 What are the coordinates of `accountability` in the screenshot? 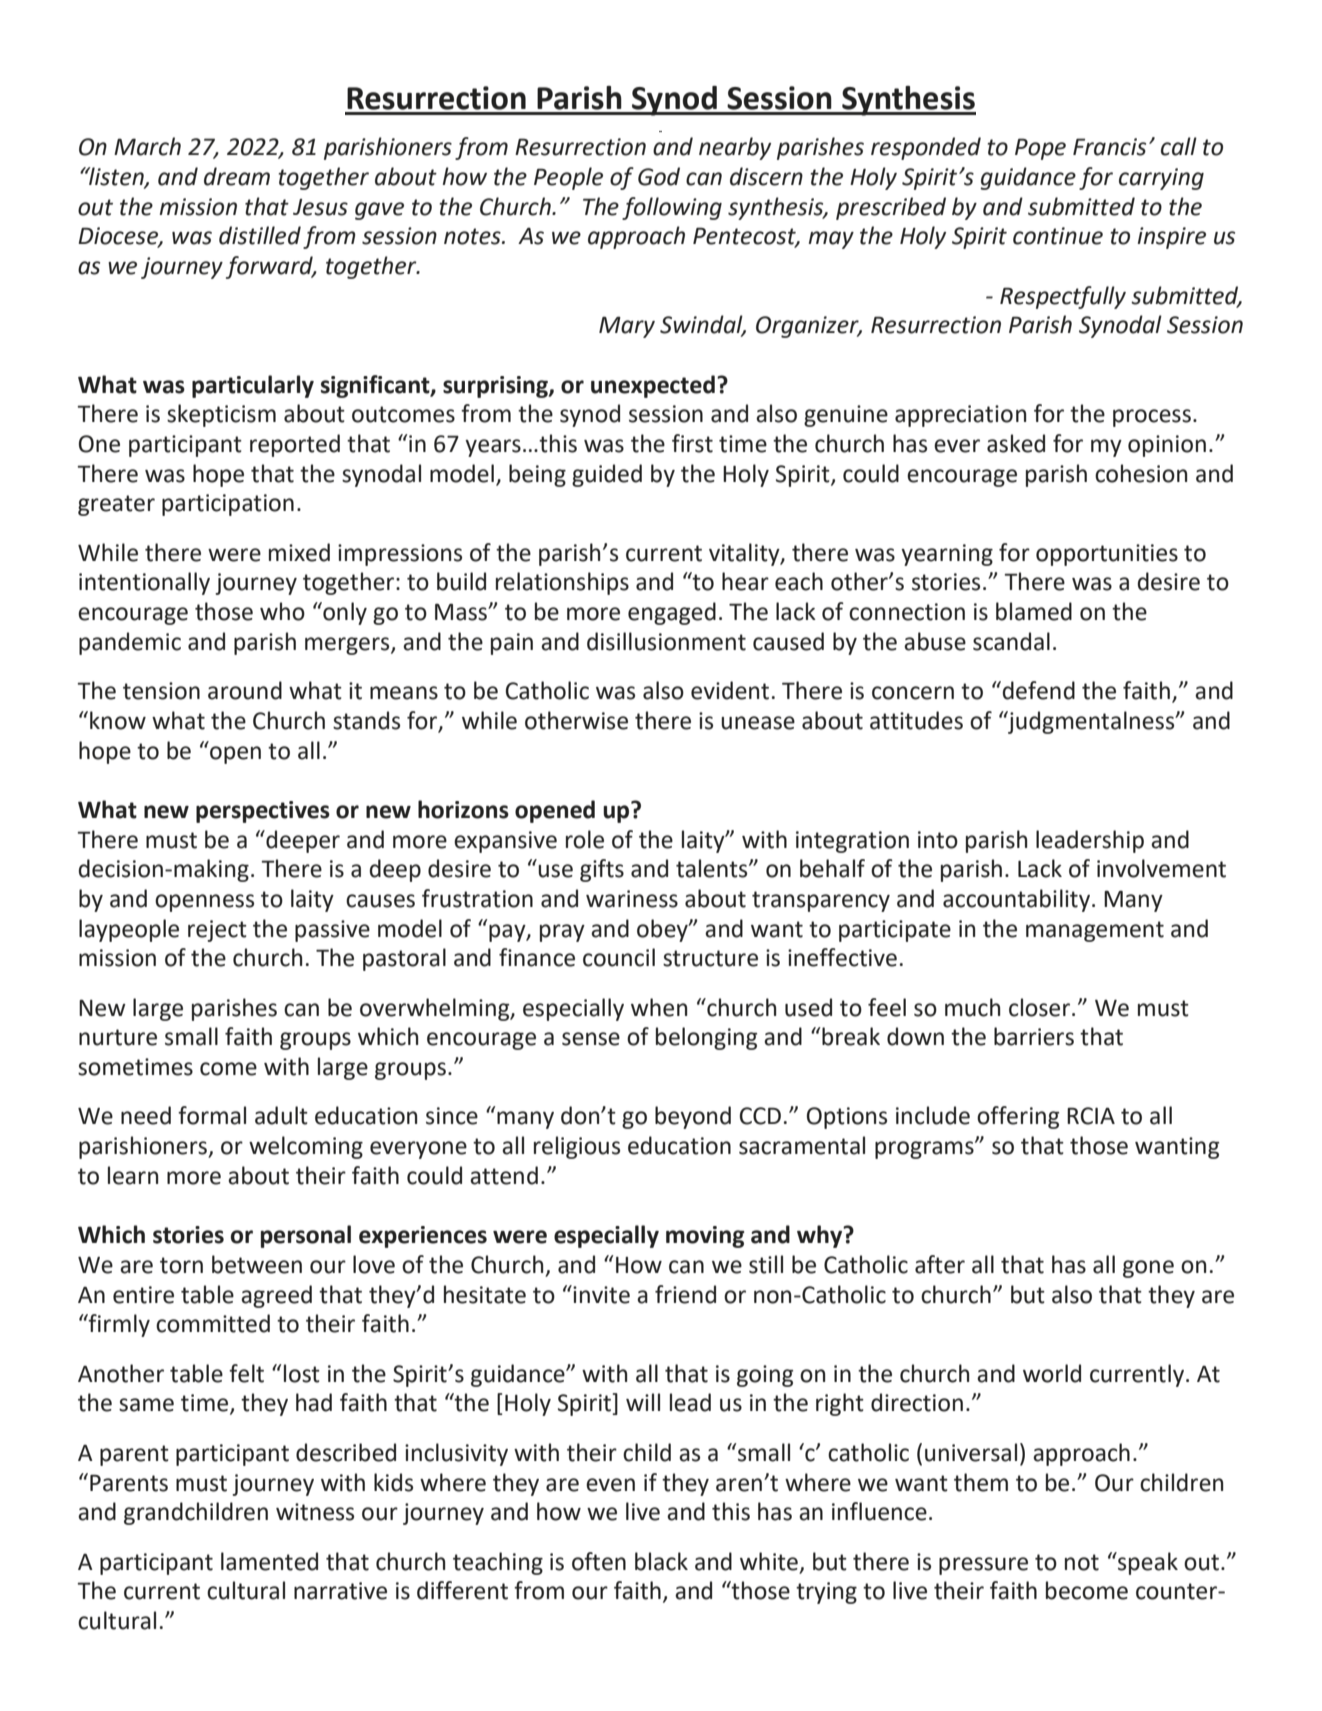 It's located at (1018, 900).
